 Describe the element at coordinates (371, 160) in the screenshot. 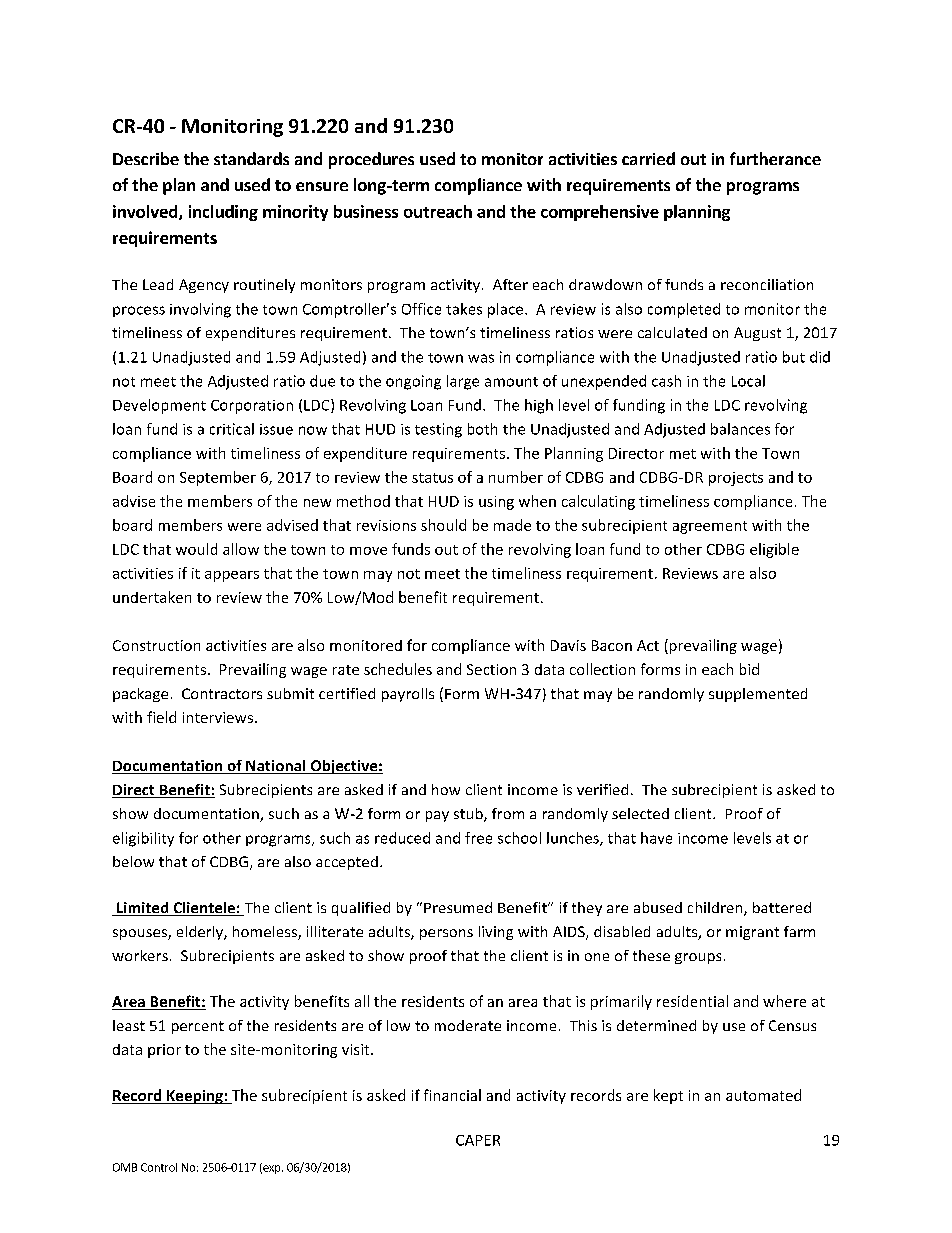

I see `procedures` at that location.
